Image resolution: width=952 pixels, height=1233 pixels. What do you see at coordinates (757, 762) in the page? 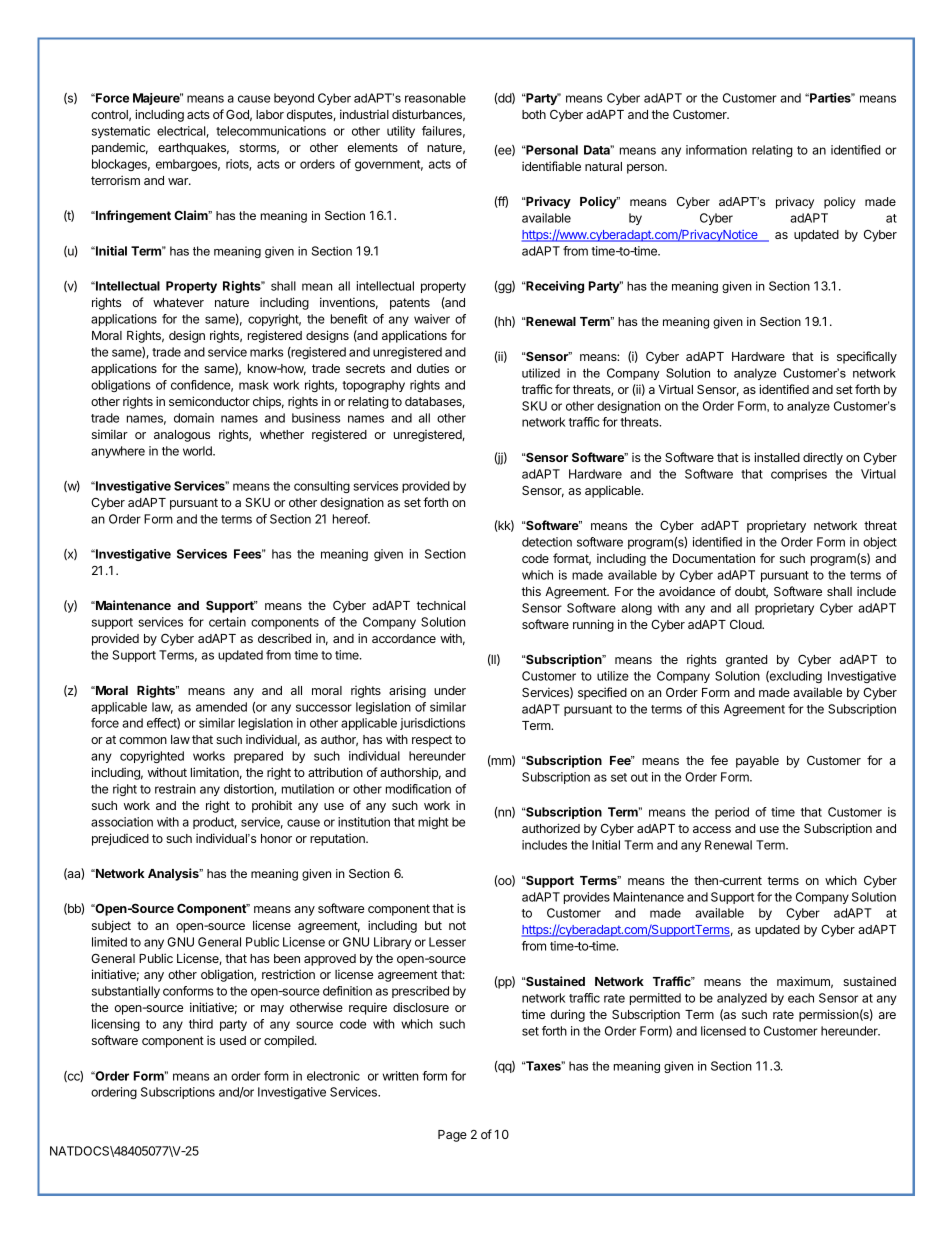
I see `payable` at bounding box center [757, 762].
